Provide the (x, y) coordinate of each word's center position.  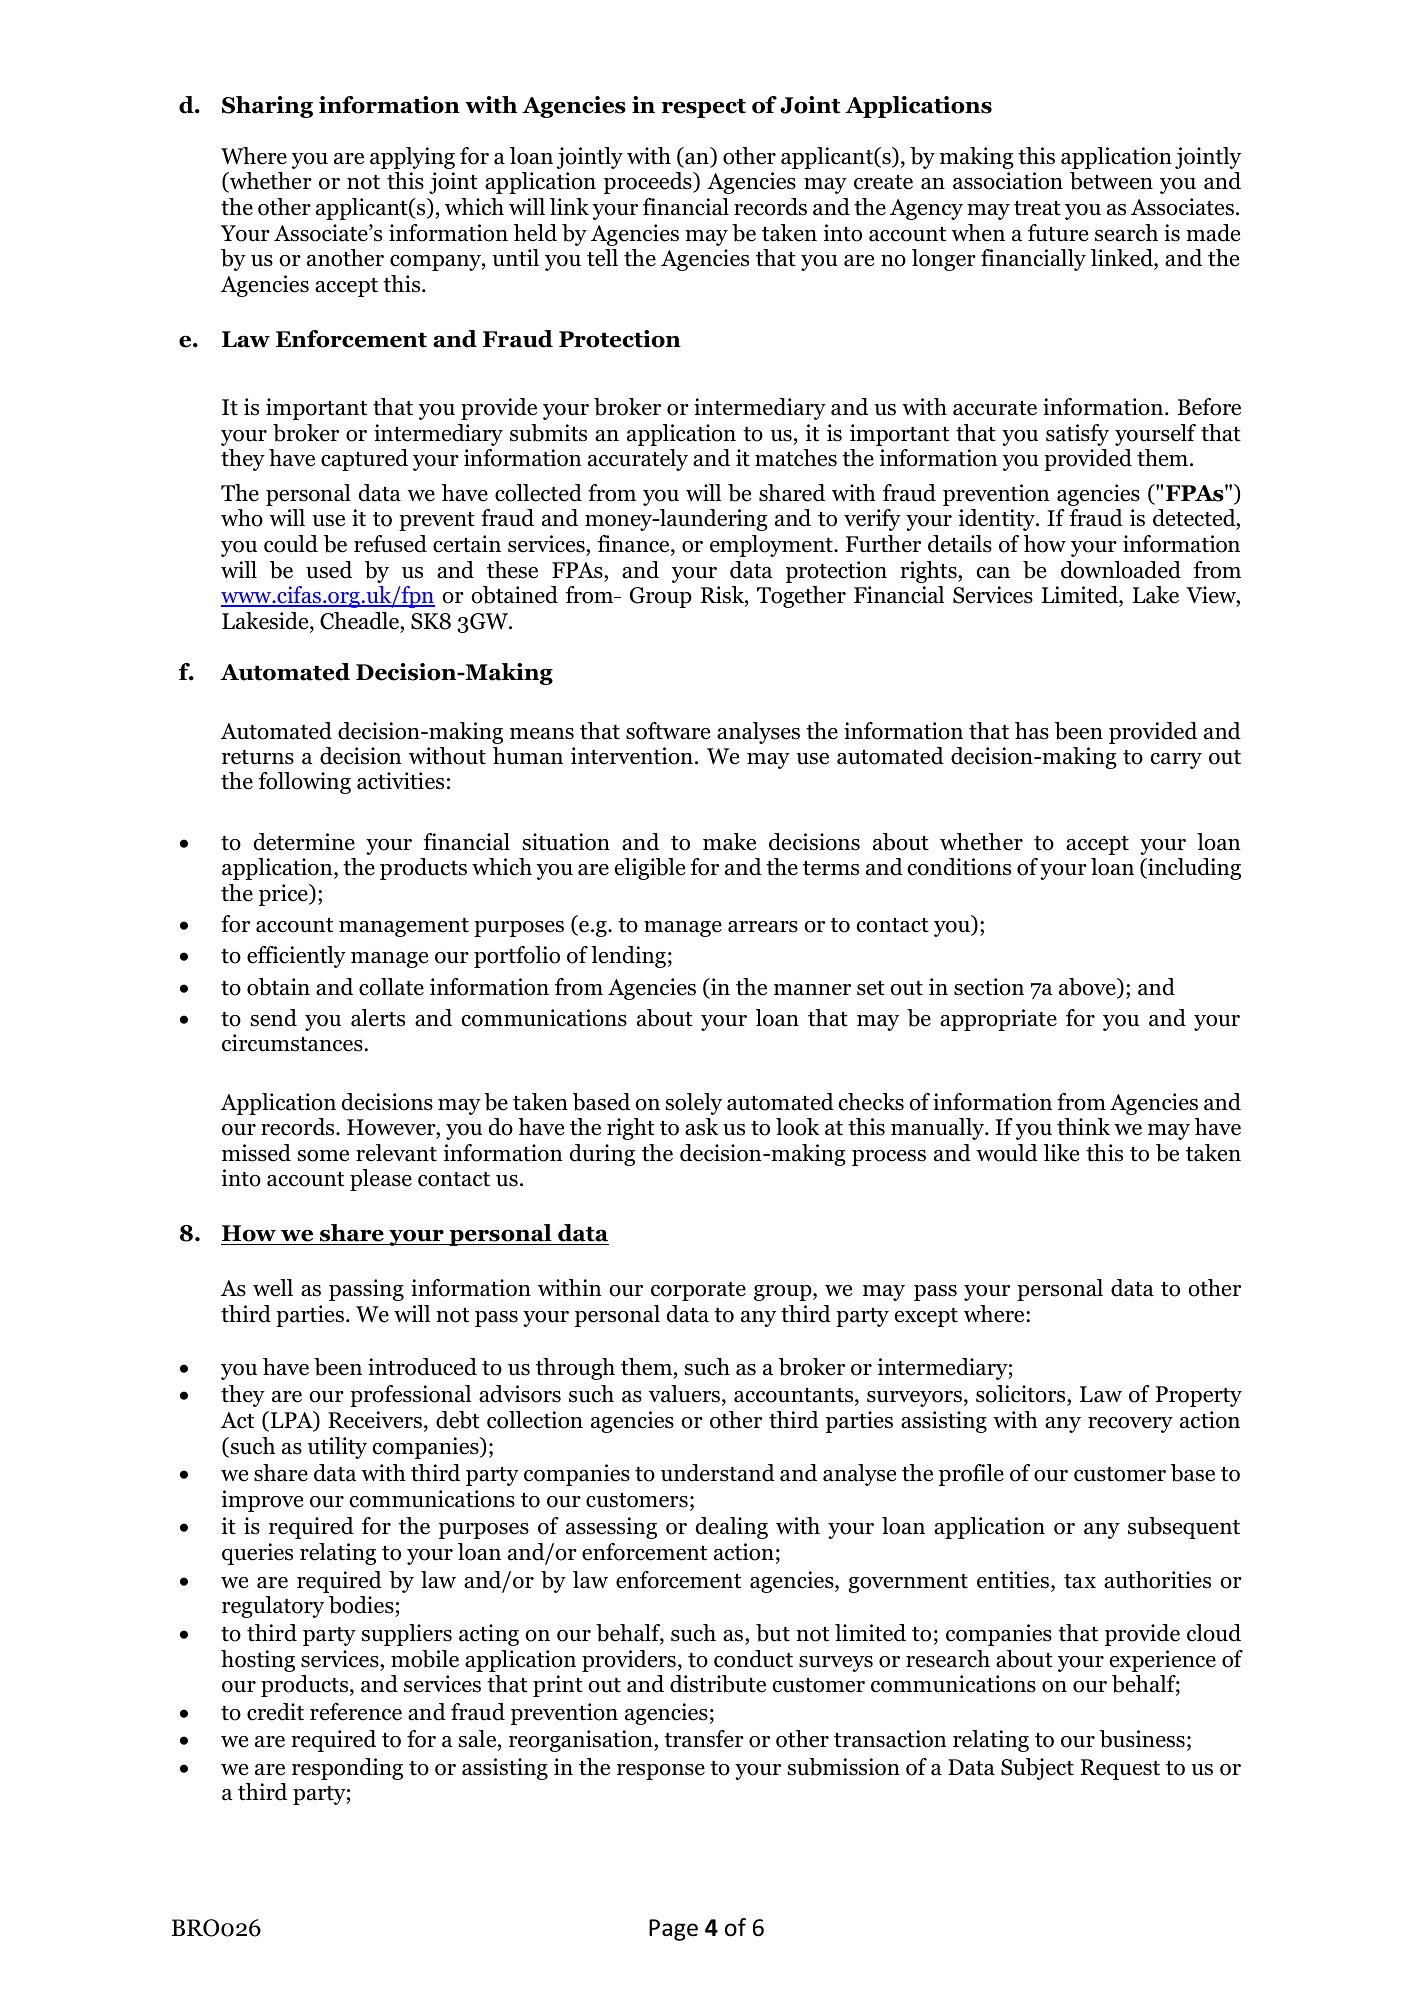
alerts (378, 1018)
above (1088, 988)
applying (412, 158)
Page (673, 1930)
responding (347, 1769)
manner (812, 990)
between (1111, 181)
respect (703, 108)
